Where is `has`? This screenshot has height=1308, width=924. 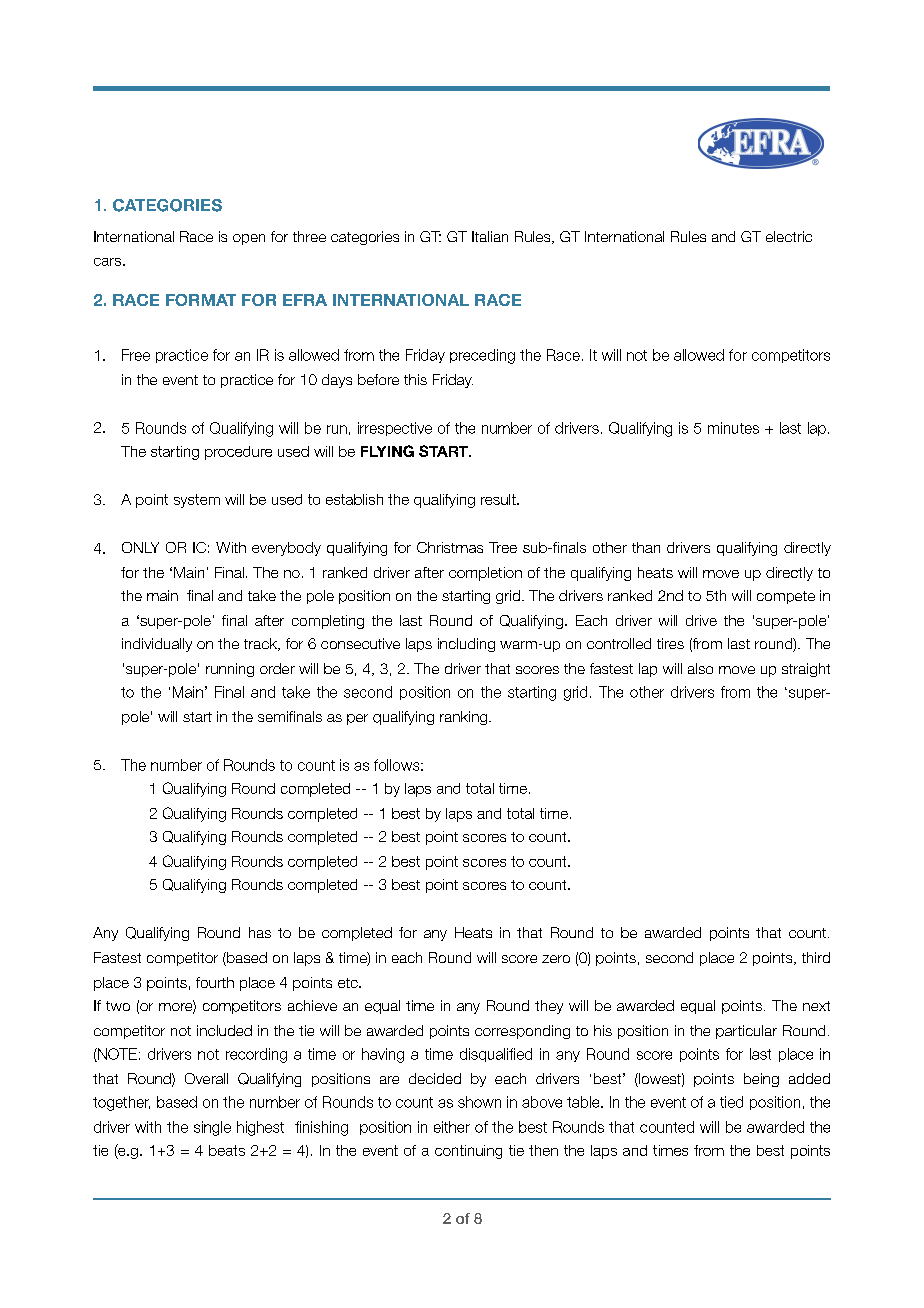 has is located at coordinates (260, 932).
